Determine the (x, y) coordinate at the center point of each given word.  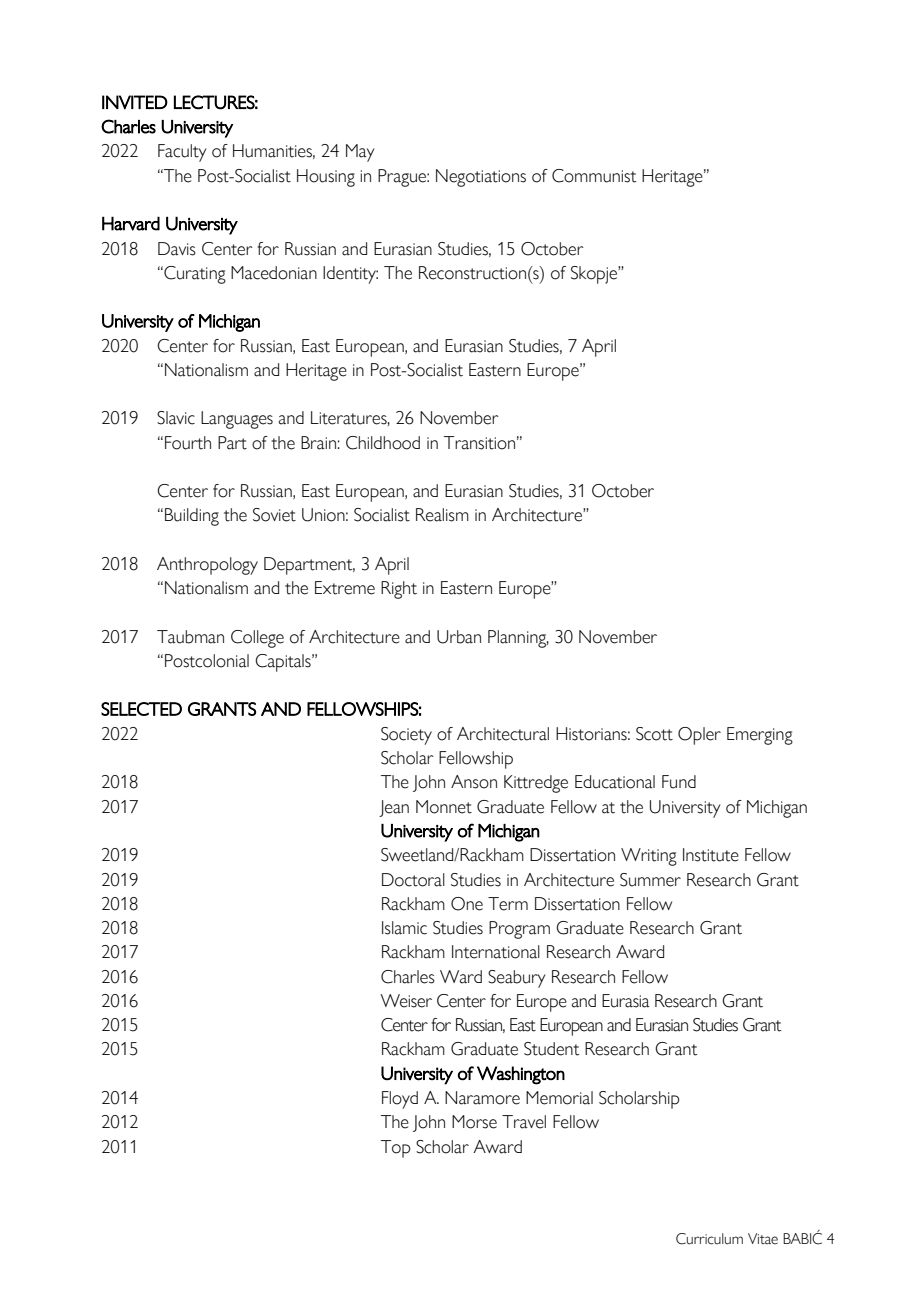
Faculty (182, 153)
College (257, 639)
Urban (459, 637)
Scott (654, 734)
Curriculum (709, 1239)
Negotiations (481, 178)
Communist (594, 176)
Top (396, 1149)
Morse (474, 1122)
